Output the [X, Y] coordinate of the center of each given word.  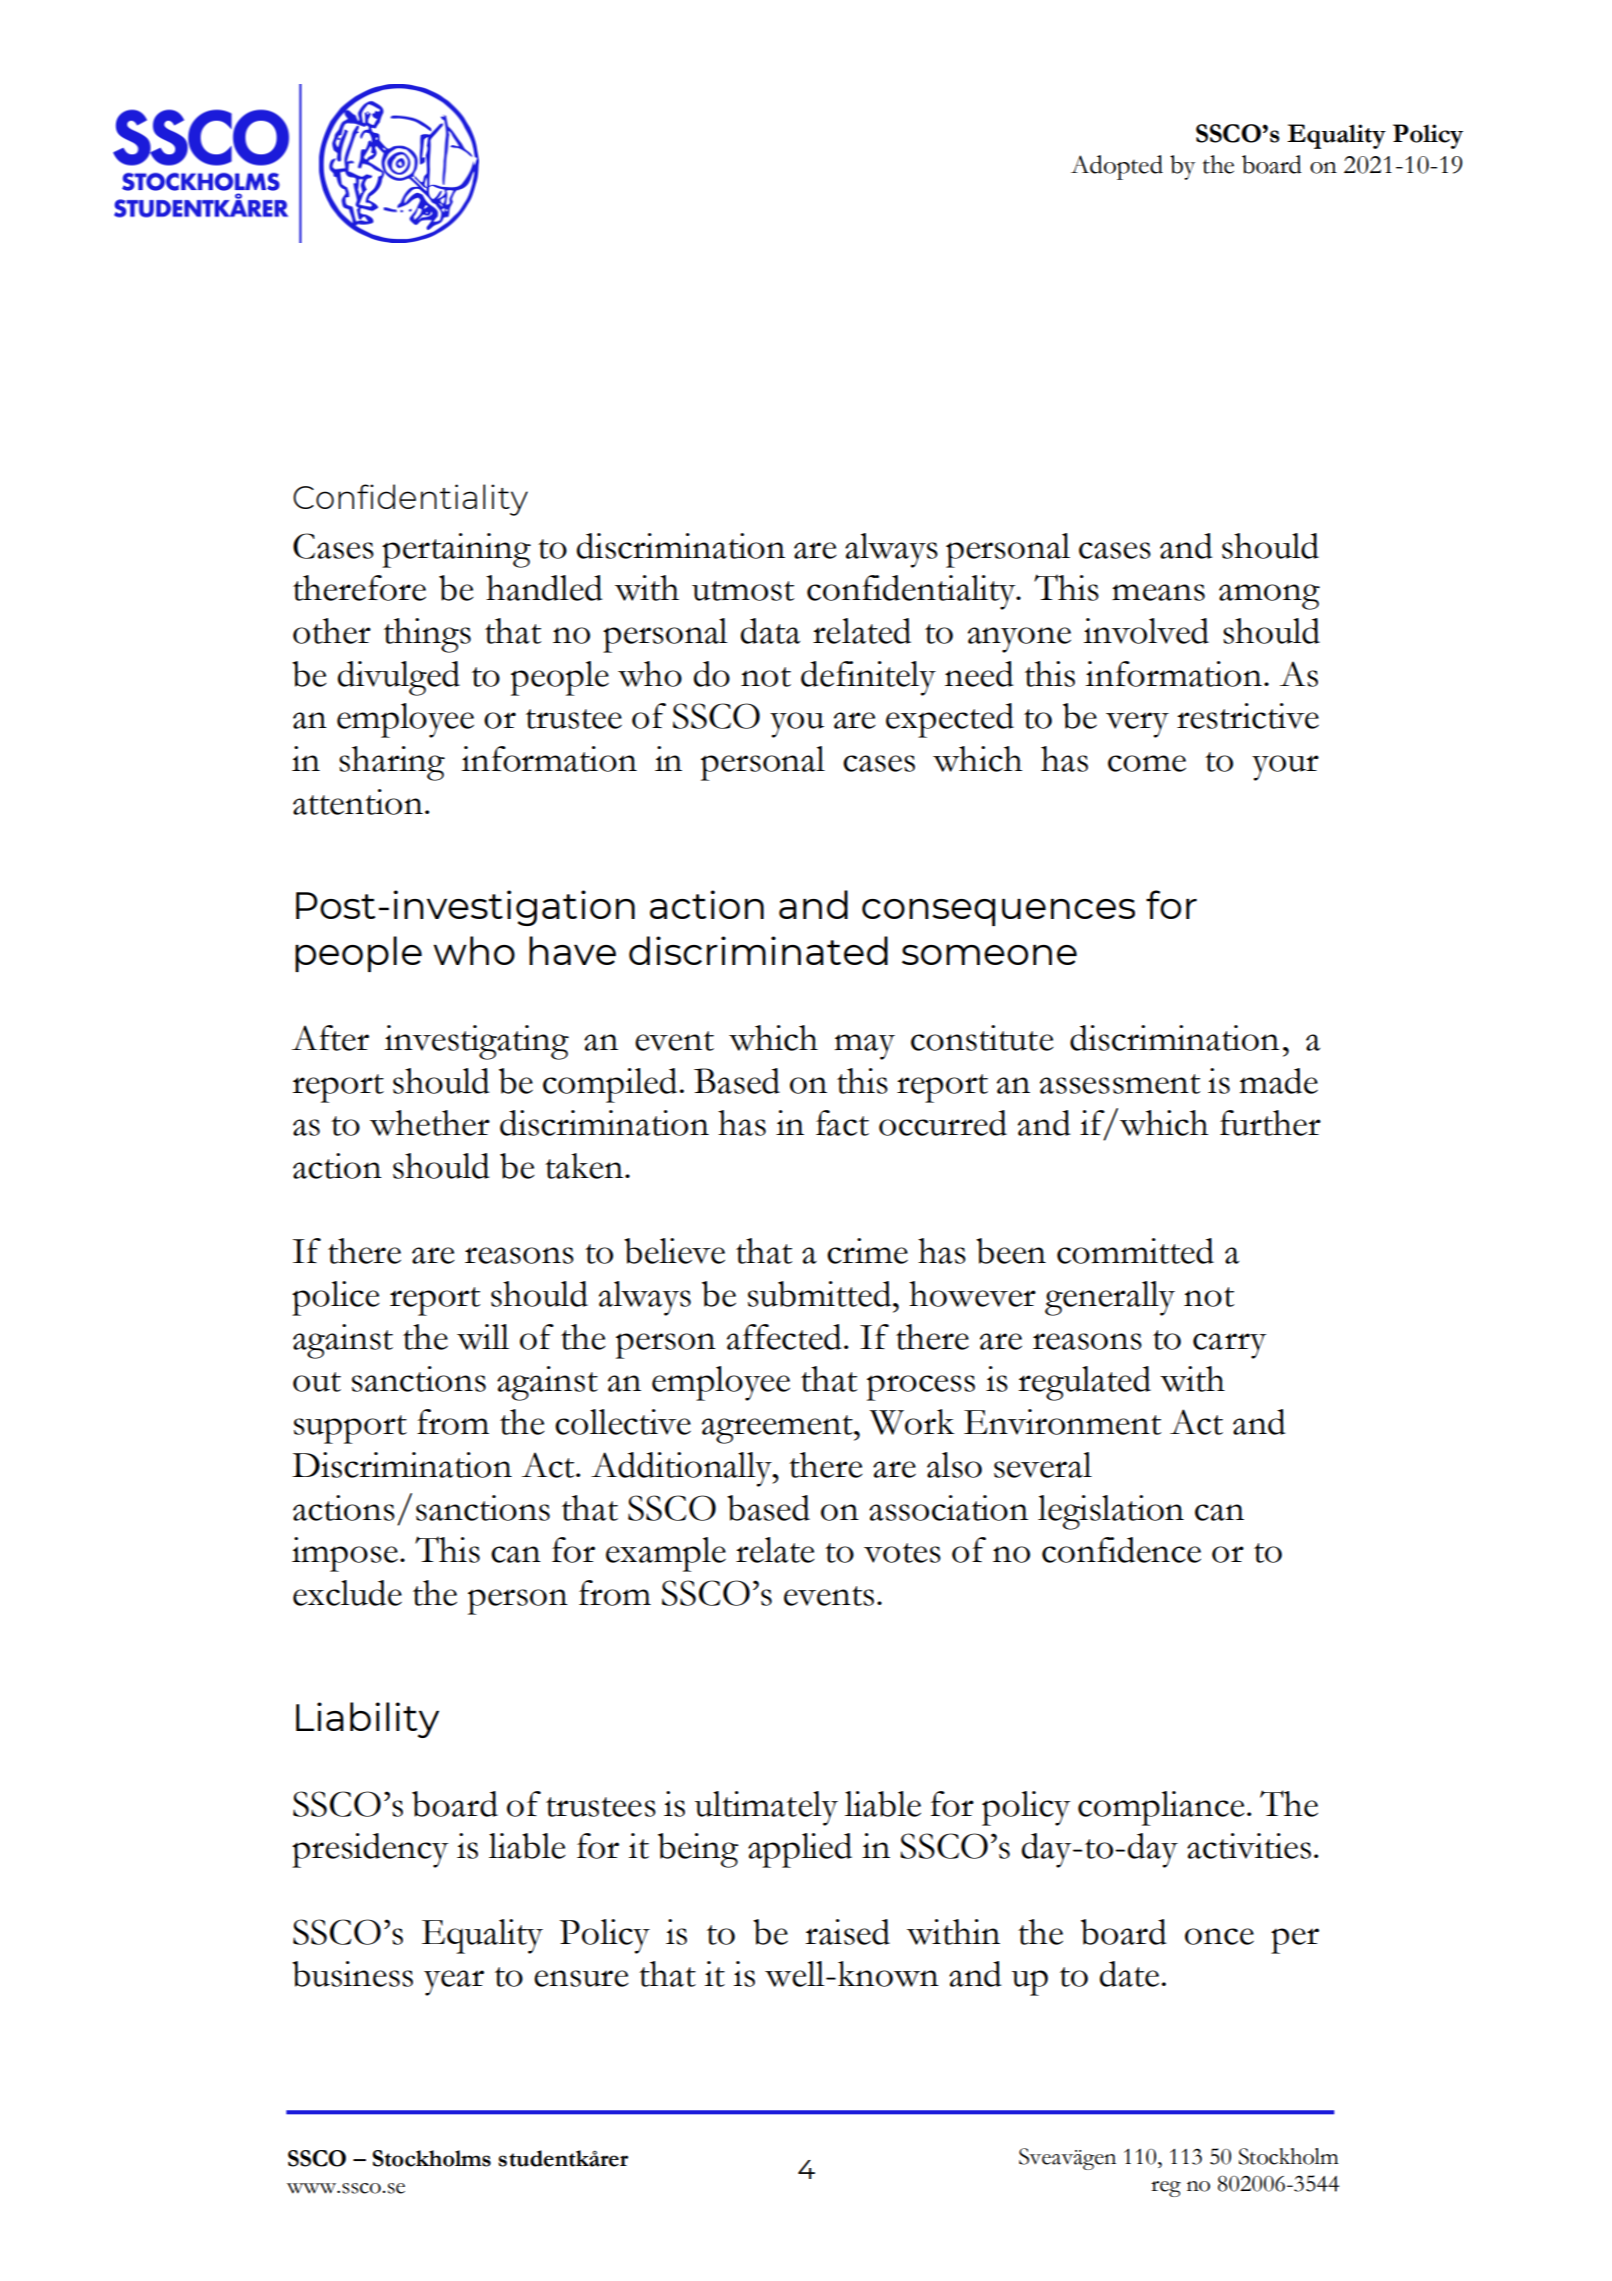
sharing [392, 763]
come [1147, 763]
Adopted [1117, 167]
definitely [868, 678]
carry [1229, 1346]
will [483, 1337]
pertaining [456, 550]
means [1158, 592]
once [1219, 1936]
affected [784, 1337]
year [454, 1983]
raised [847, 1932]
